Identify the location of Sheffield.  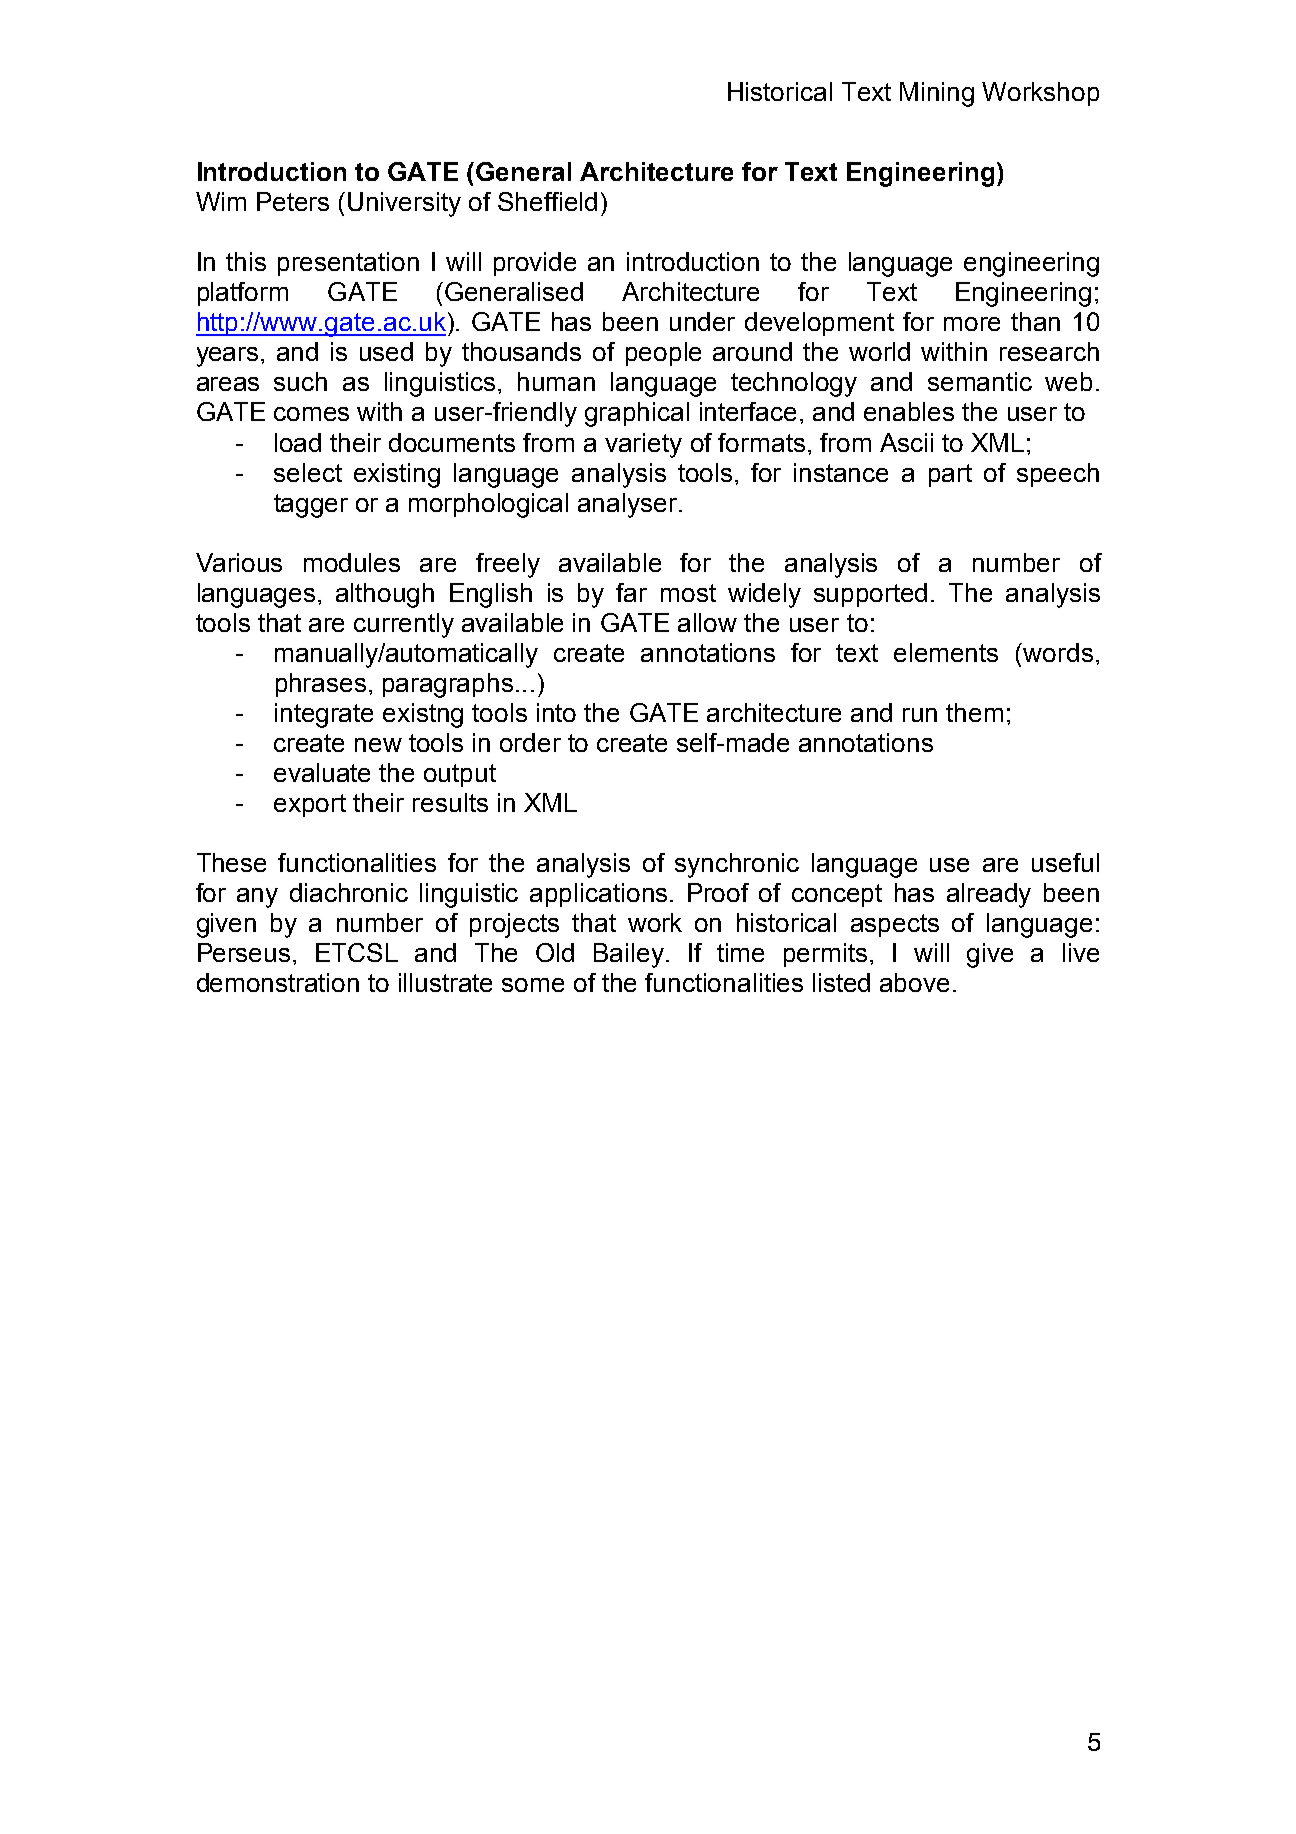
(547, 201).
